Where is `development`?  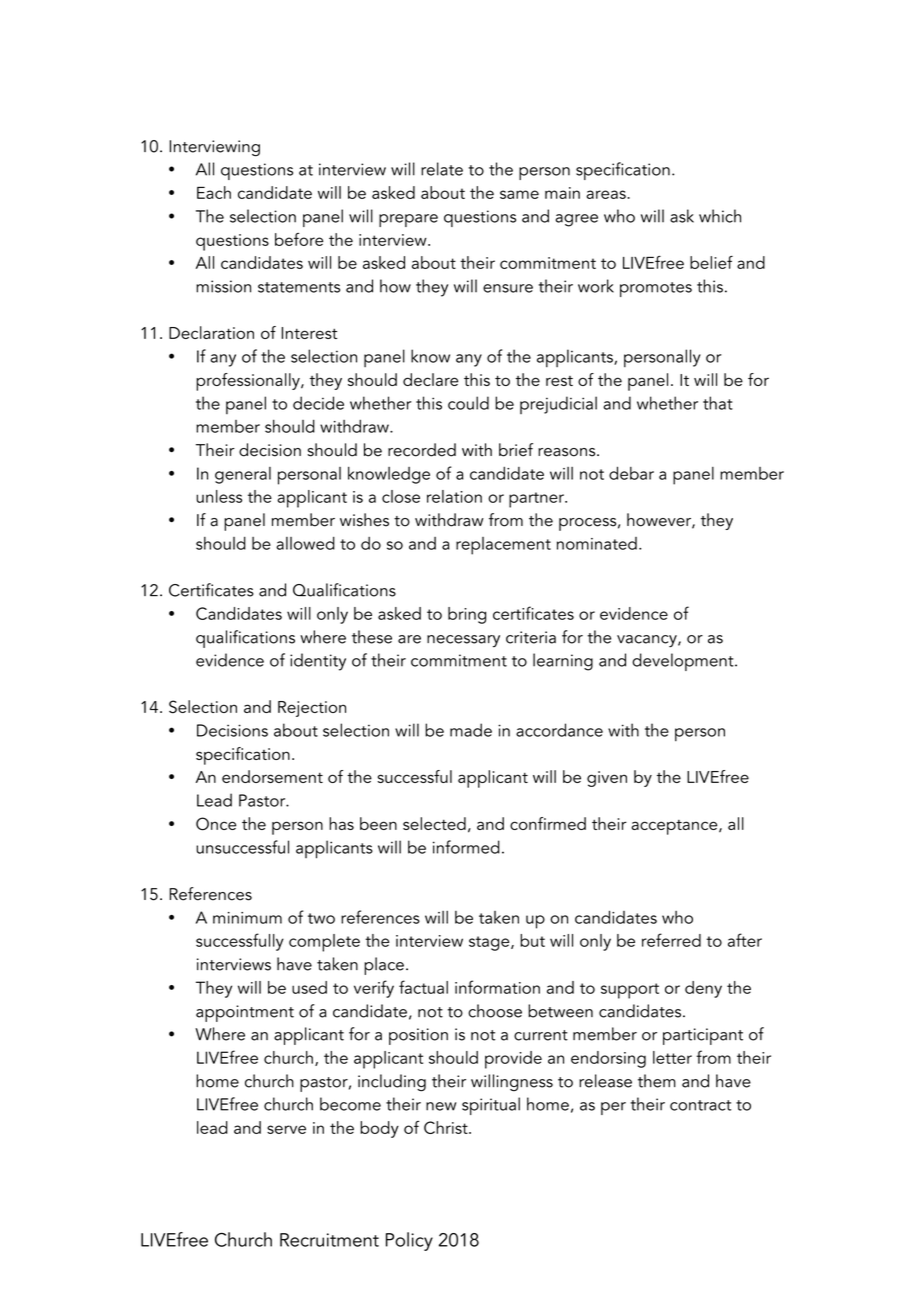
development is located at coordinates (684, 662).
